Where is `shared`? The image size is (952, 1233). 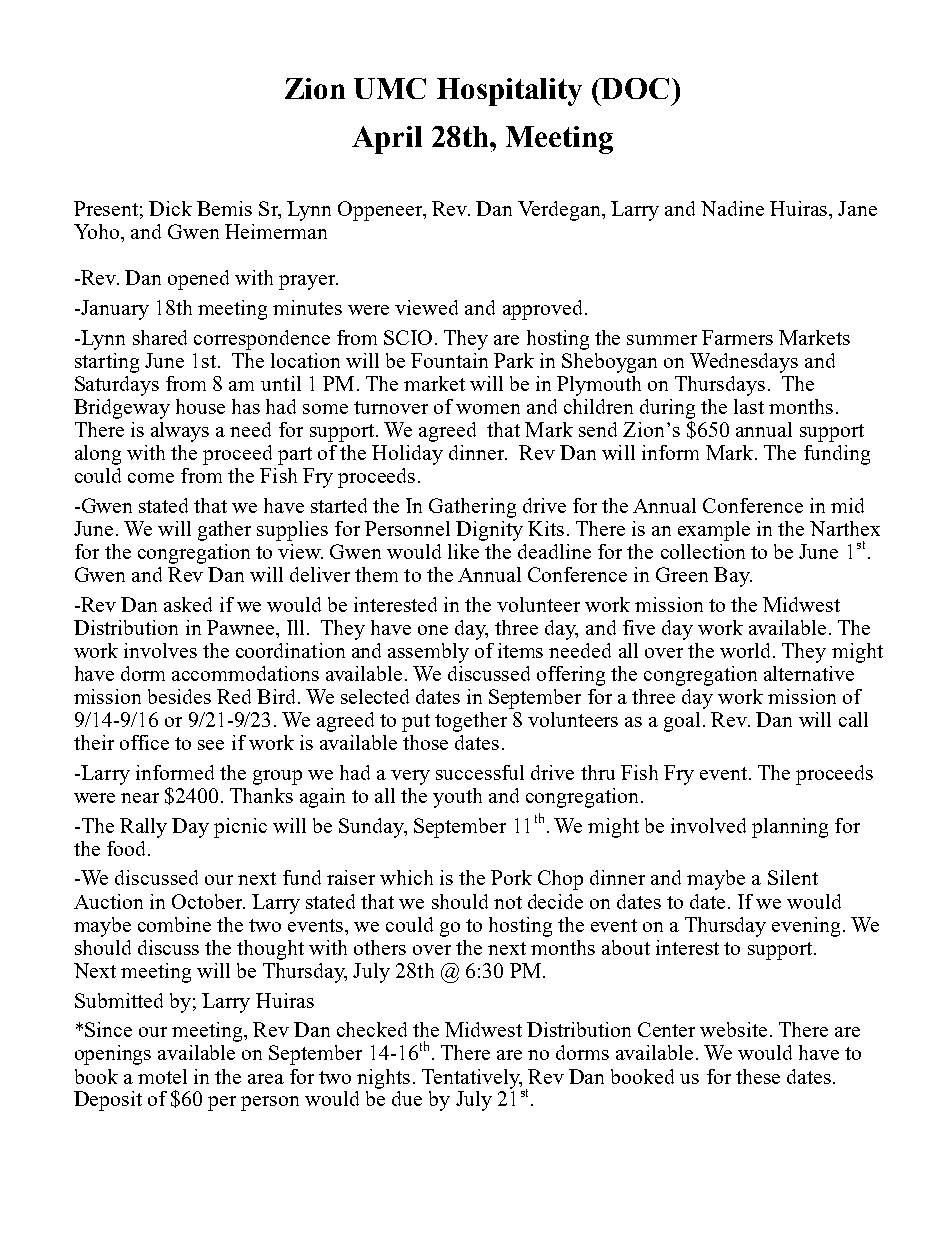
shared is located at coordinates (160, 337).
